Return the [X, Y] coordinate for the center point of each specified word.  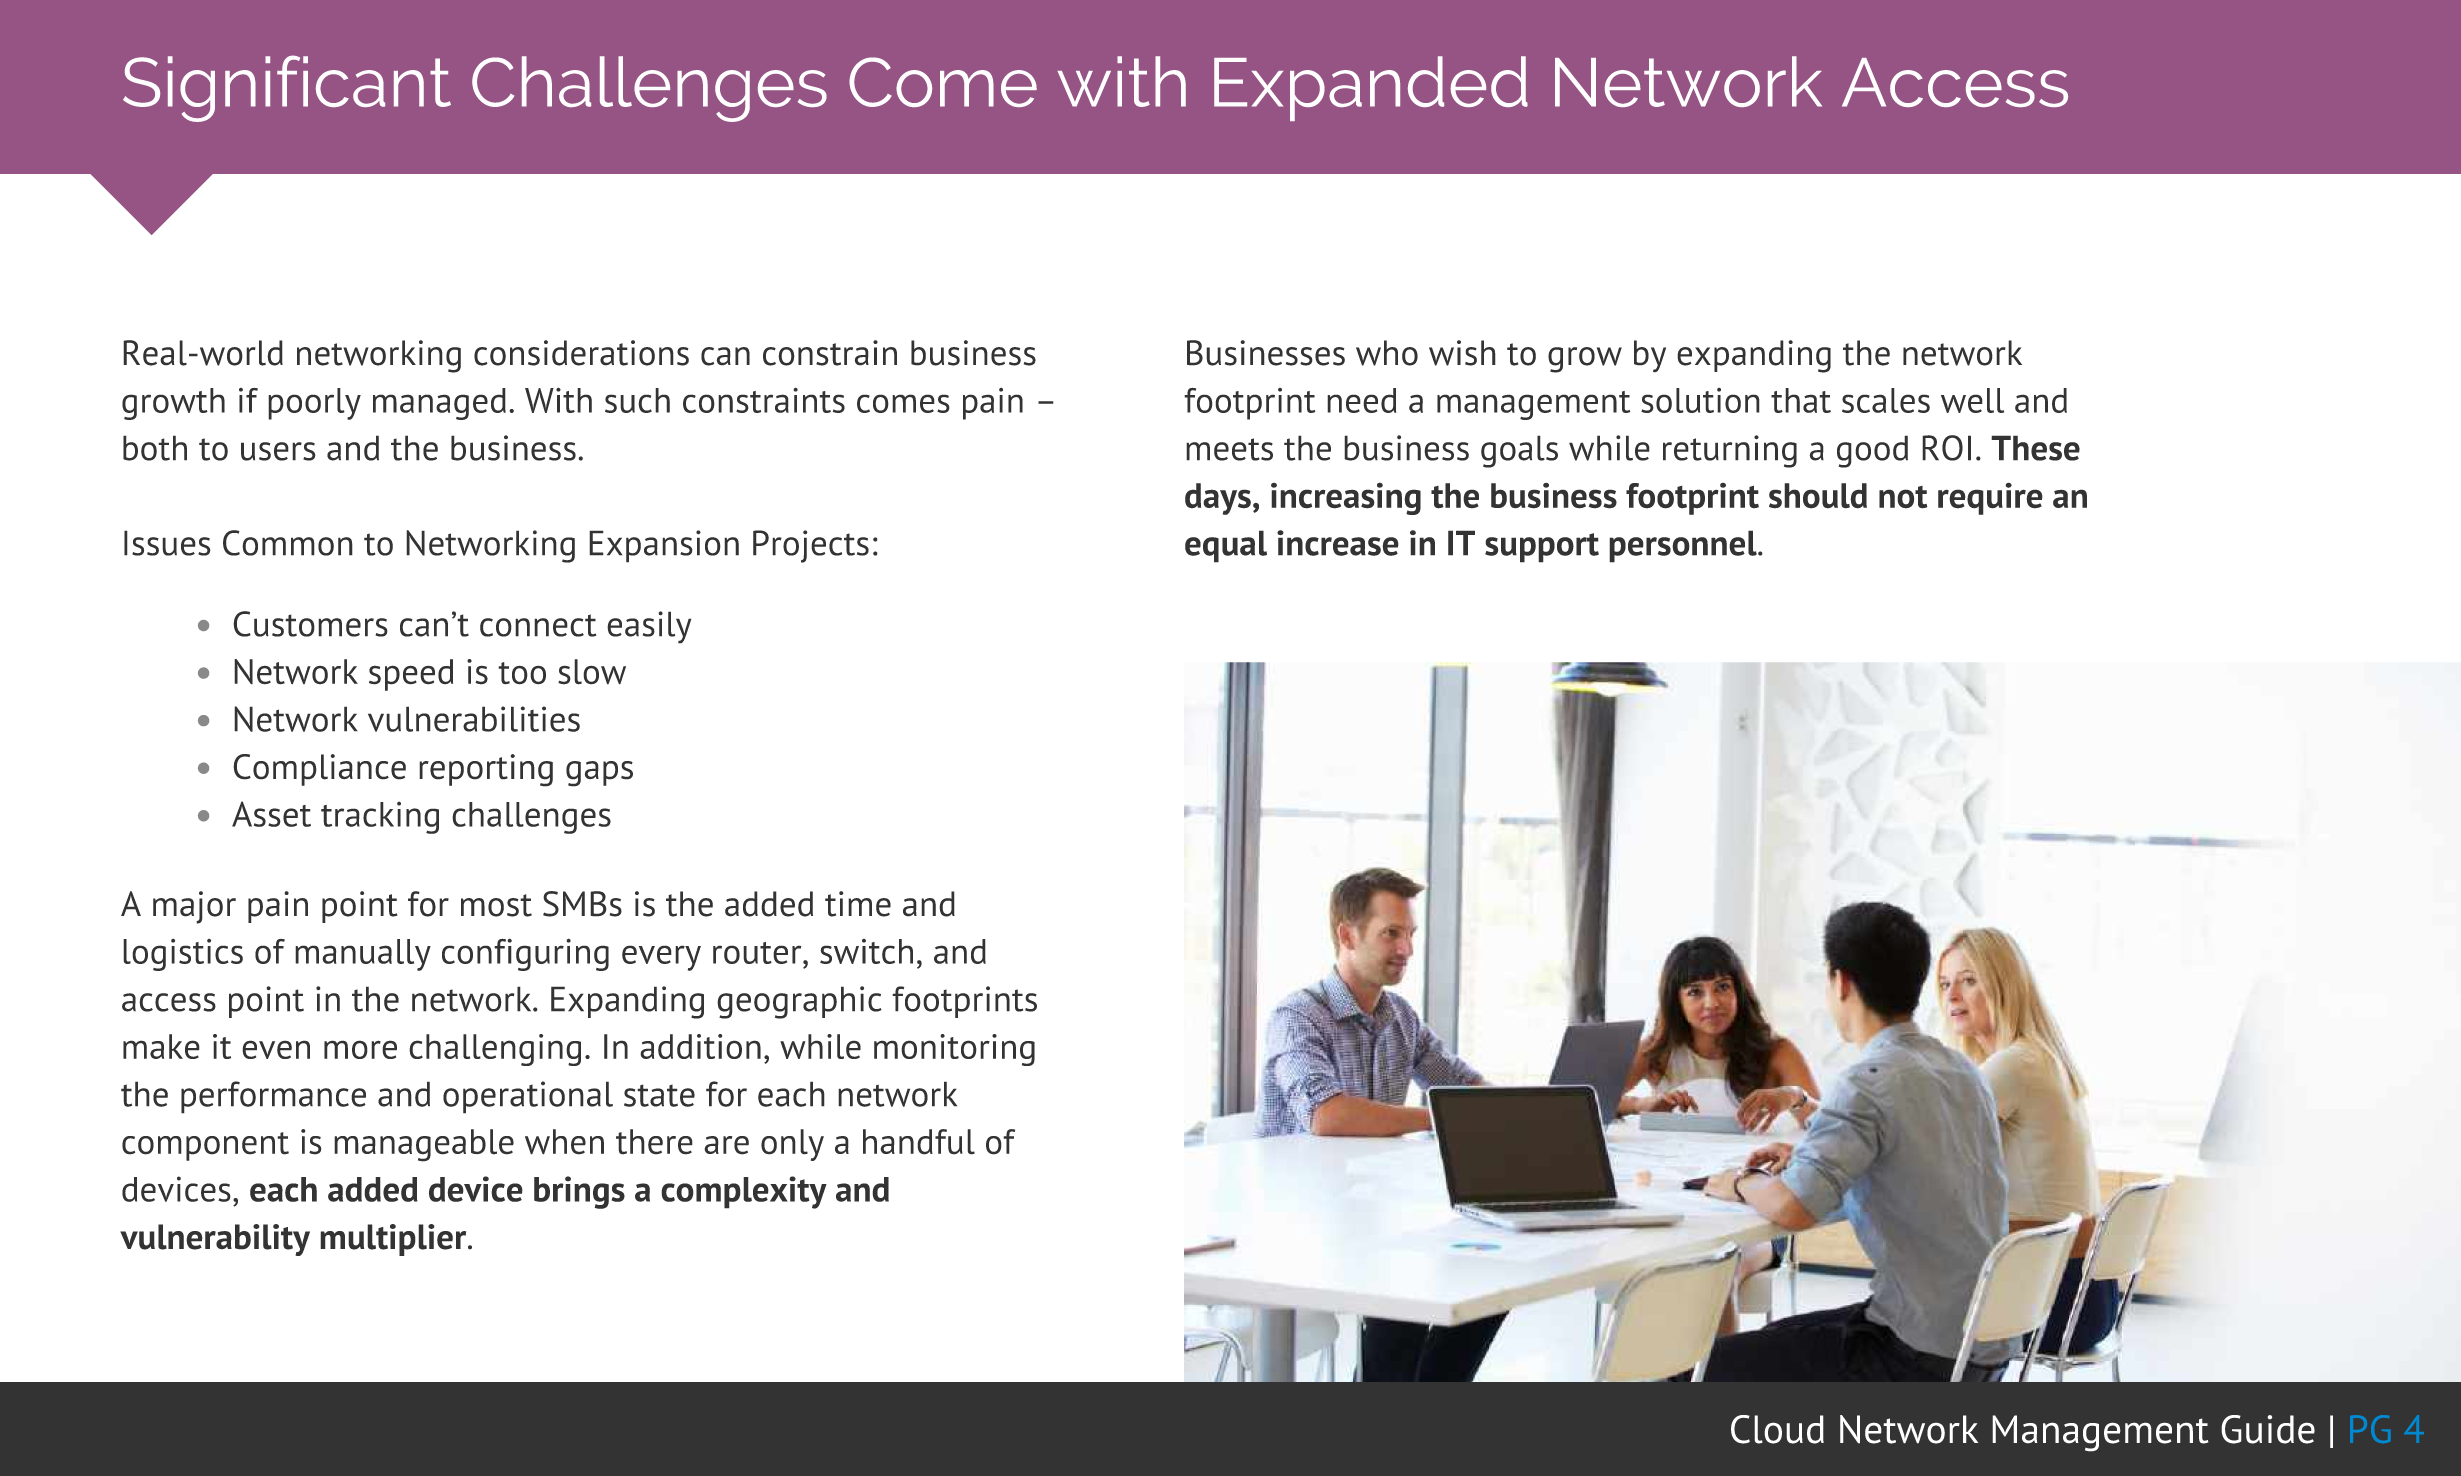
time [858, 904]
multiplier [394, 1240]
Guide [2268, 1429]
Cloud [1777, 1429]
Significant [287, 88]
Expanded [1371, 88]
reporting [486, 770]
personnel [1684, 546]
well [1972, 400]
